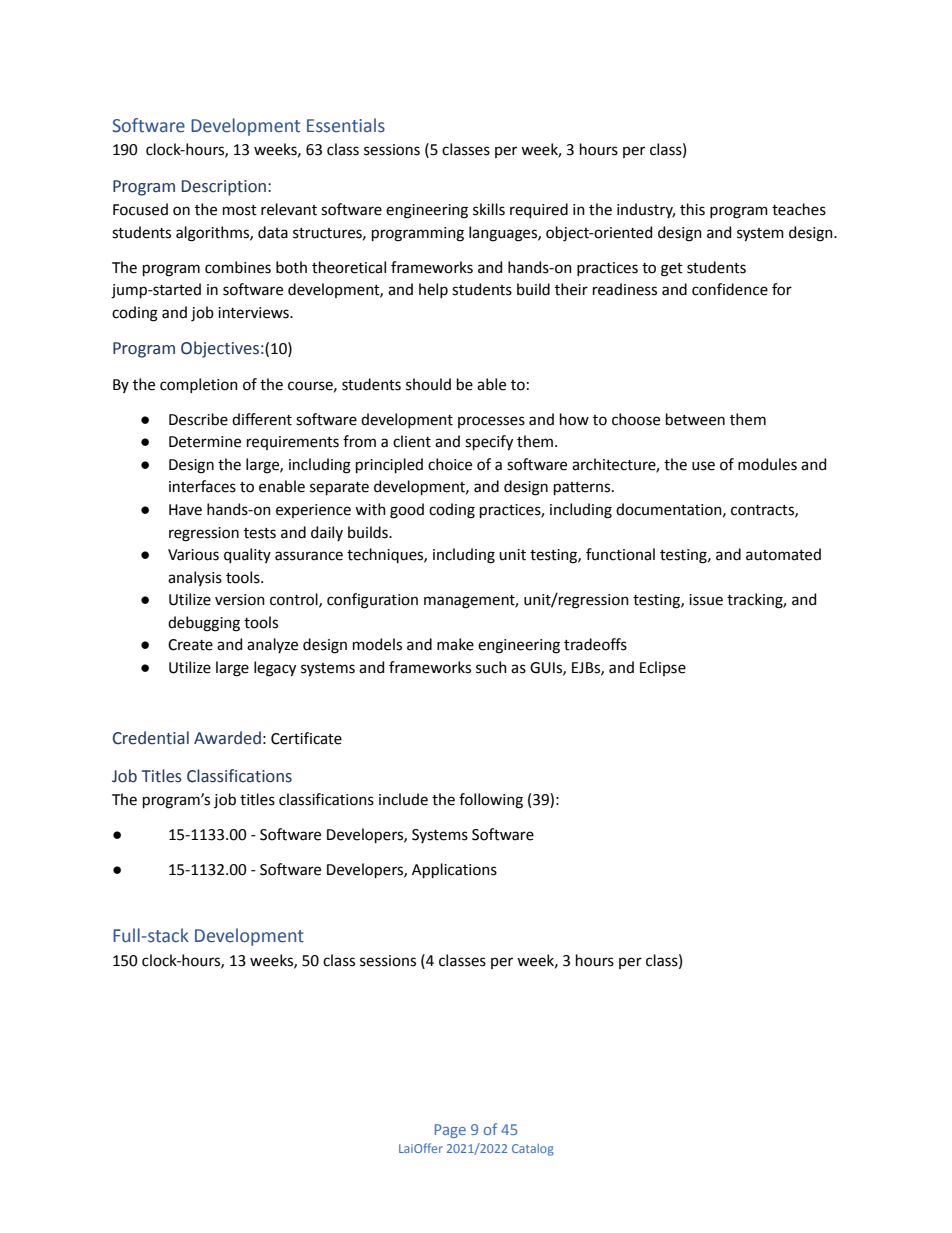 Image resolution: width=952 pixels, height=1233 pixels. I want to click on completion, so click(199, 385).
